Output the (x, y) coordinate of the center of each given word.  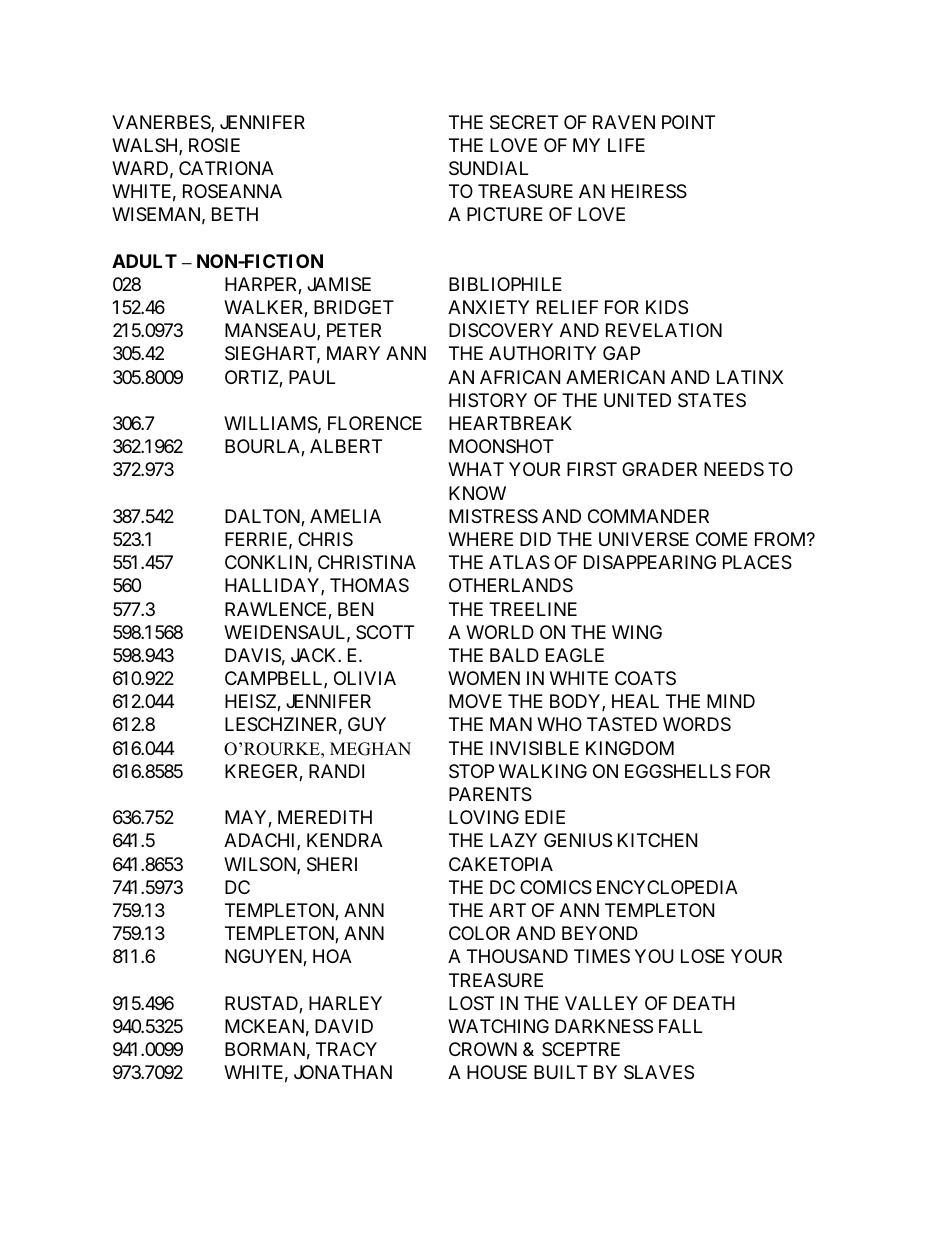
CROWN (483, 1049)
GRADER (659, 469)
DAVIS (253, 655)
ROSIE (214, 145)
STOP (471, 771)
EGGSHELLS (678, 771)
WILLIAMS (271, 423)
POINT (688, 122)
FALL (680, 1026)
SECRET (524, 122)
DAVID (344, 1026)
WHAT (476, 469)
